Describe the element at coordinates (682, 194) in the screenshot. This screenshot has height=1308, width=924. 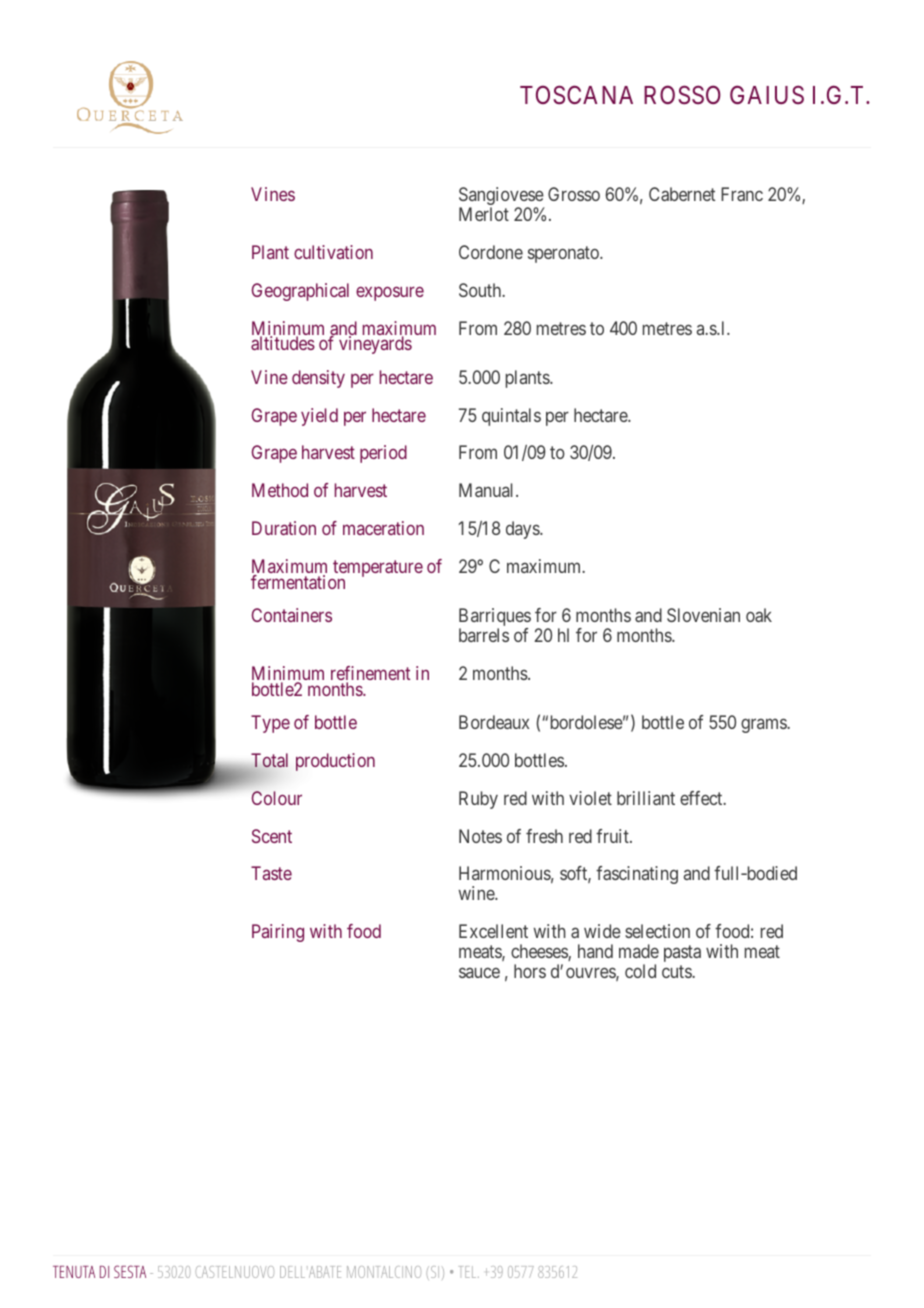
I see `Cabernet` at that location.
